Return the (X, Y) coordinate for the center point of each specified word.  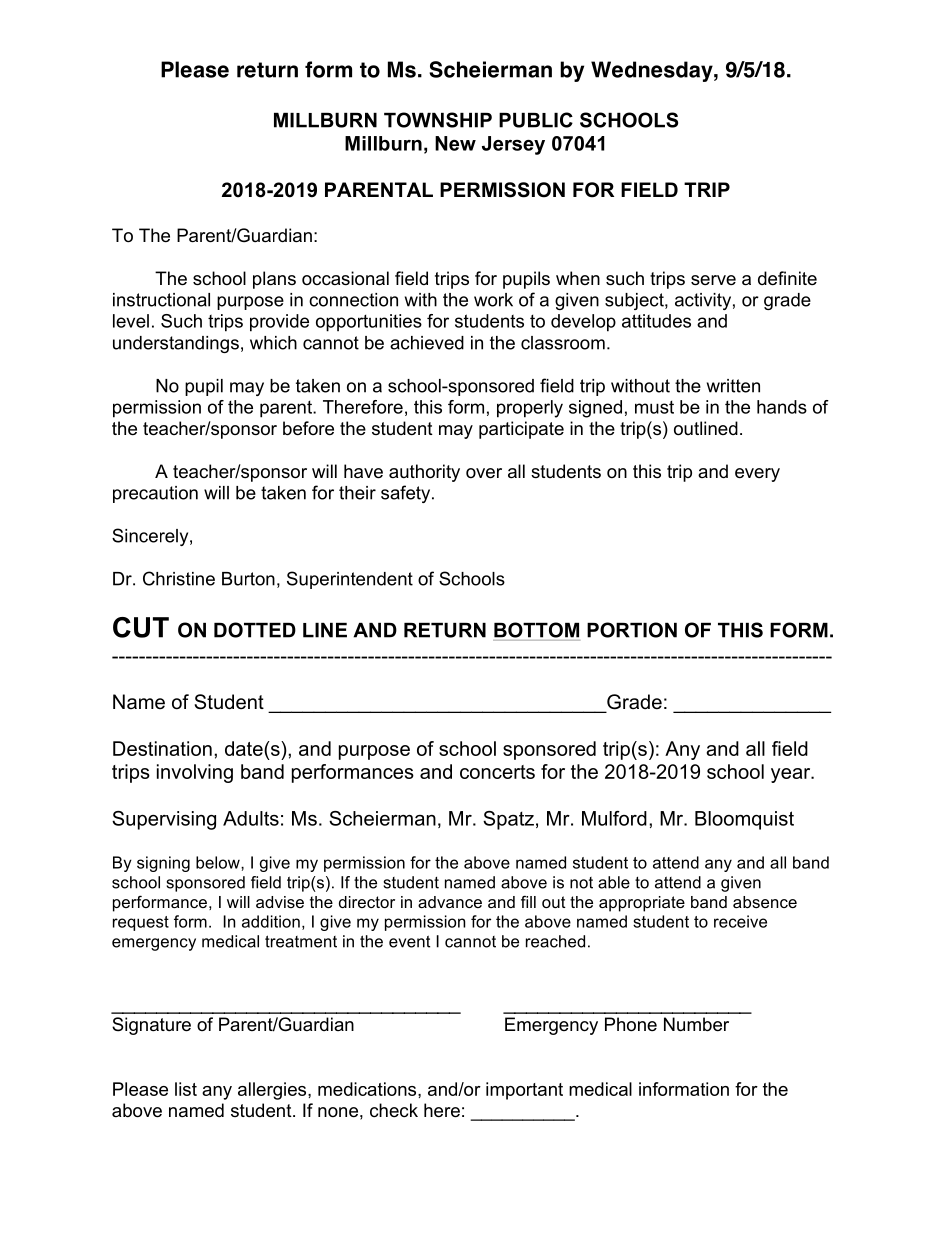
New (455, 143)
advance (450, 902)
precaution (155, 494)
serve (713, 280)
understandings (176, 344)
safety (407, 494)
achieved (427, 343)
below (219, 862)
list (186, 1089)
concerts (497, 772)
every (757, 475)
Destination (162, 748)
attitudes (656, 321)
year (792, 775)
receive (740, 921)
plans (274, 280)
